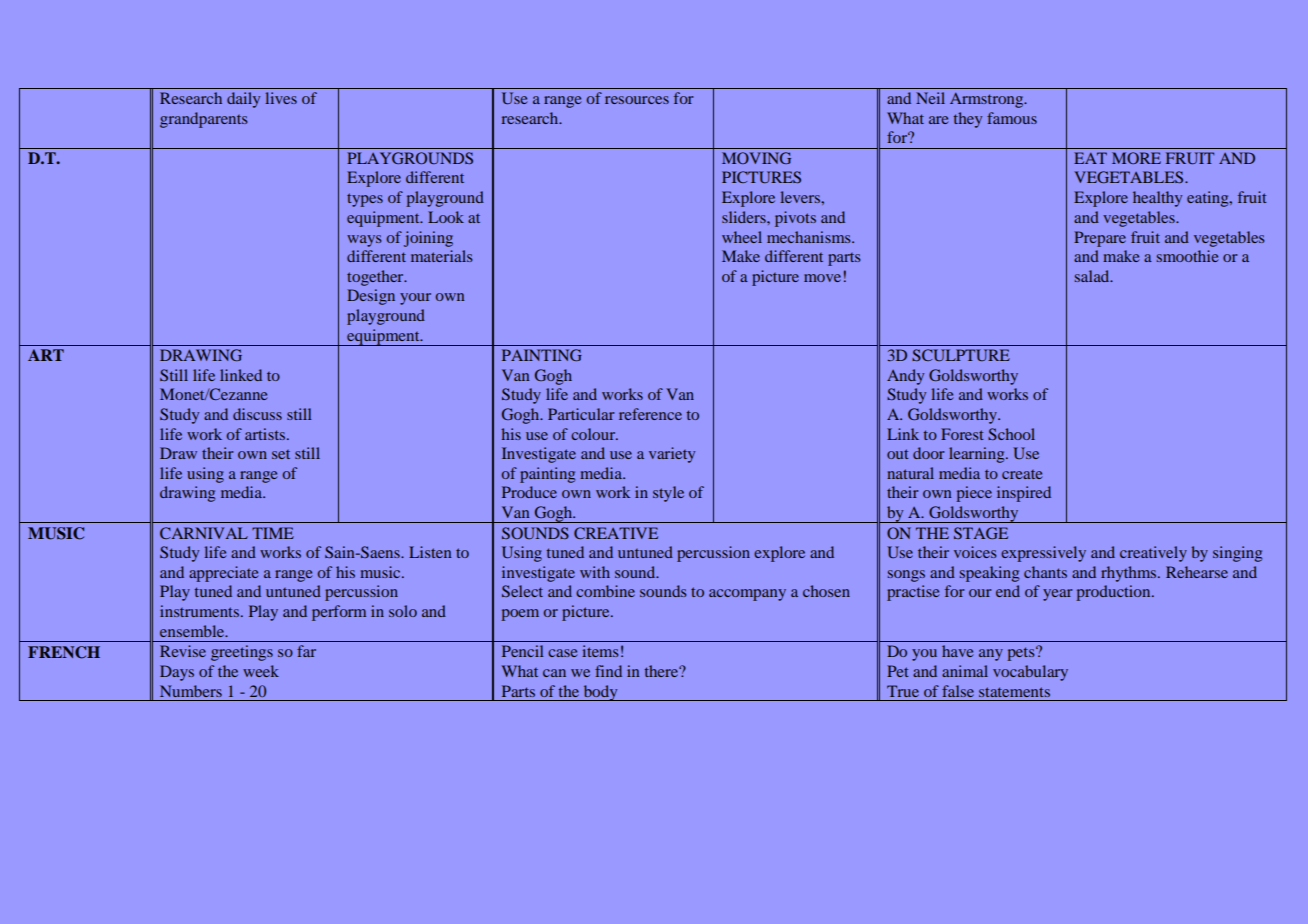 The width and height of the screenshot is (1308, 924). I want to click on inspired, so click(1024, 494).
